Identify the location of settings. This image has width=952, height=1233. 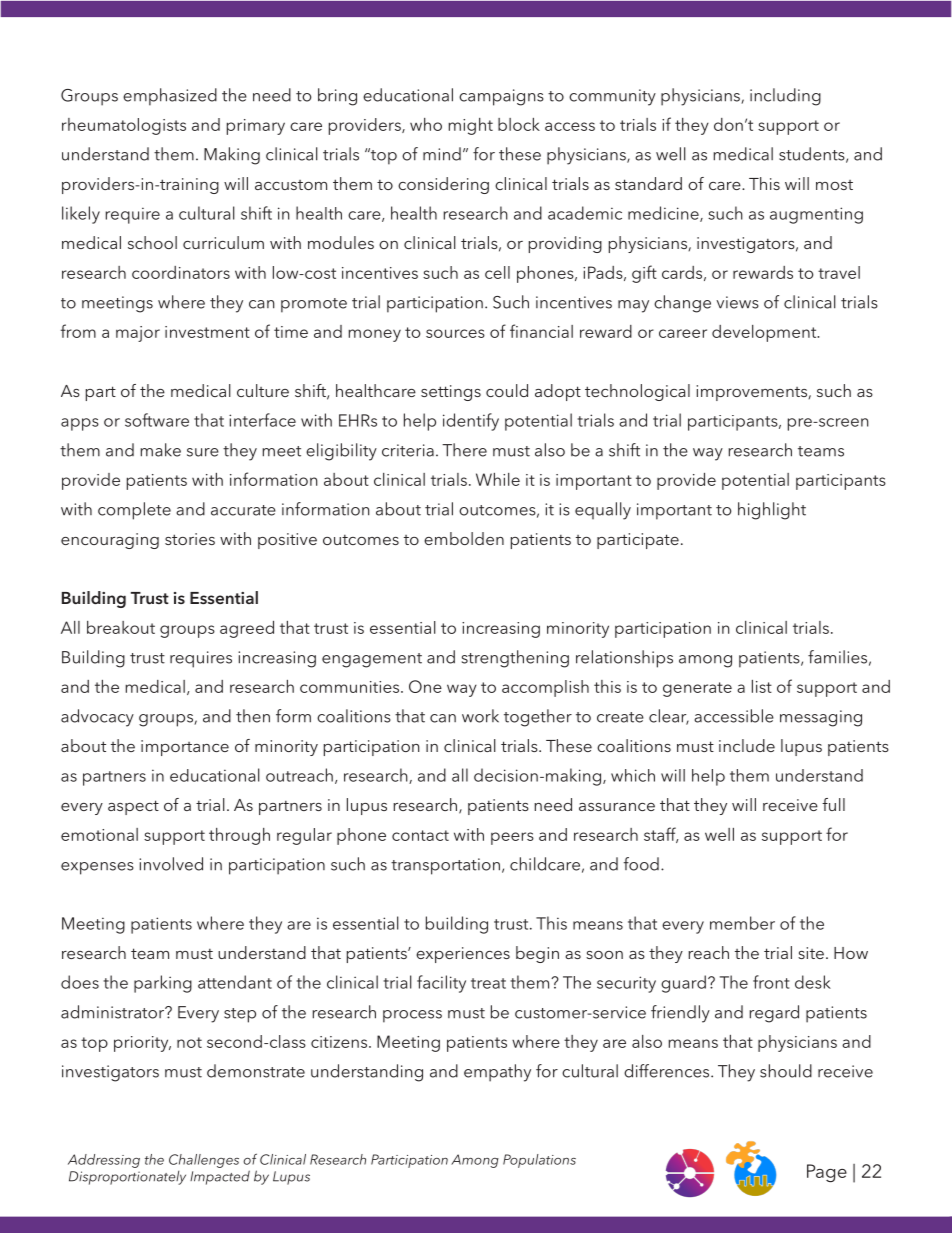
(451, 393).
